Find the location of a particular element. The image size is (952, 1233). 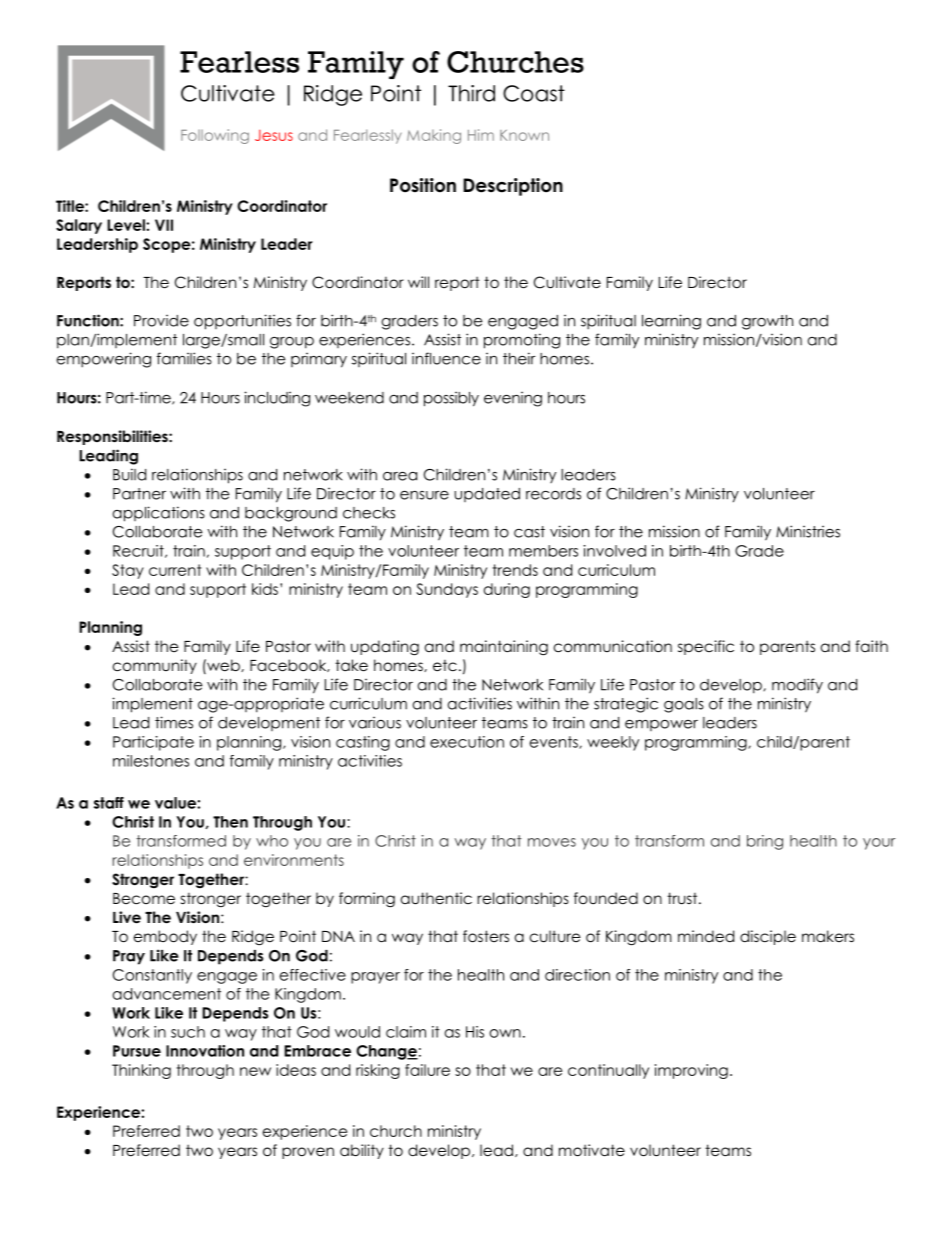

specific is located at coordinates (706, 647).
